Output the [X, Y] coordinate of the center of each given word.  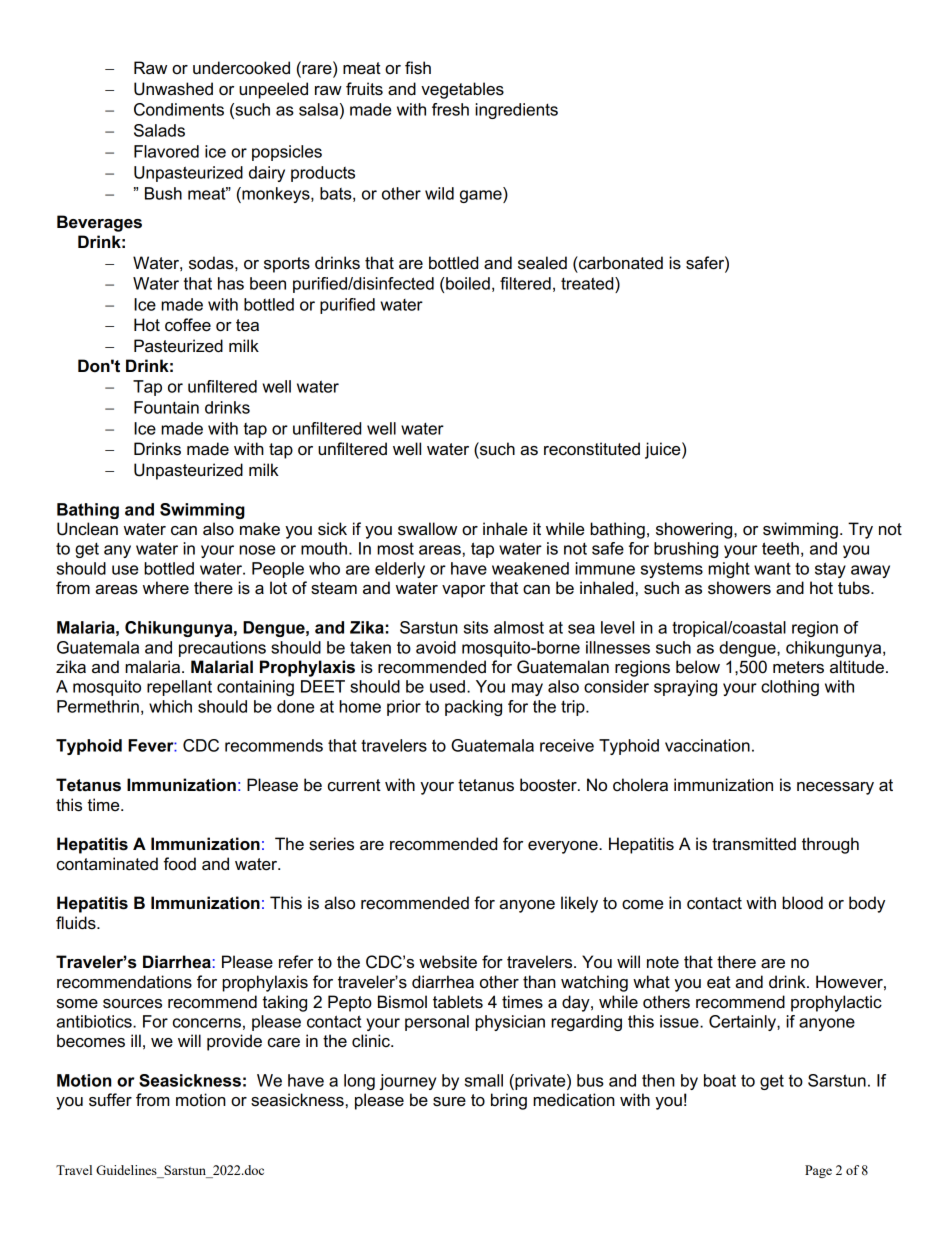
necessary [835, 788]
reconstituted [592, 449]
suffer [110, 1100]
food [180, 864]
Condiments [179, 109]
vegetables [462, 90]
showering [695, 530]
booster [549, 785]
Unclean [87, 529]
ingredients [516, 111]
